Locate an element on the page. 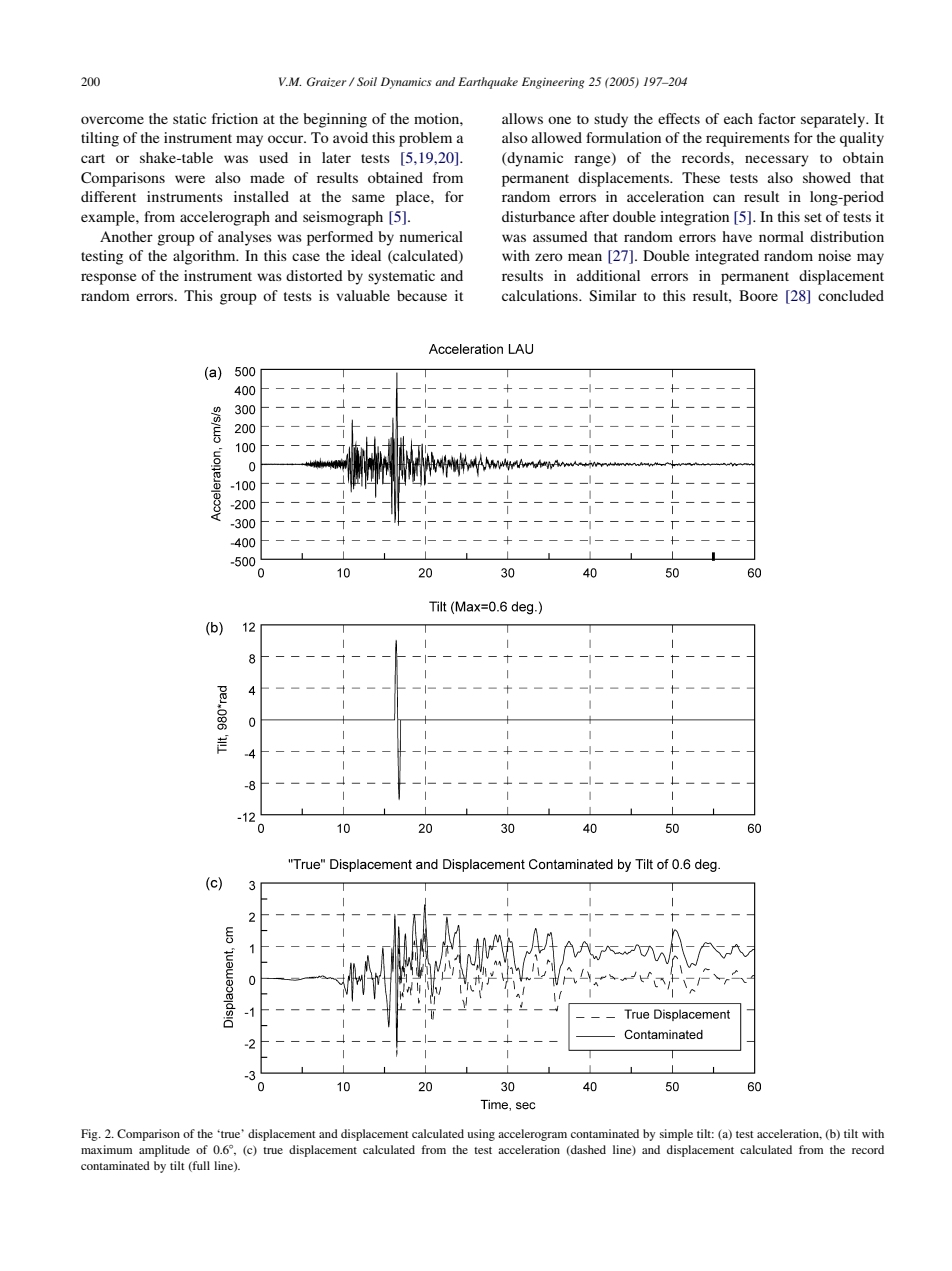 This document has height=1271, width=952. factor is located at coordinates (777, 118).
